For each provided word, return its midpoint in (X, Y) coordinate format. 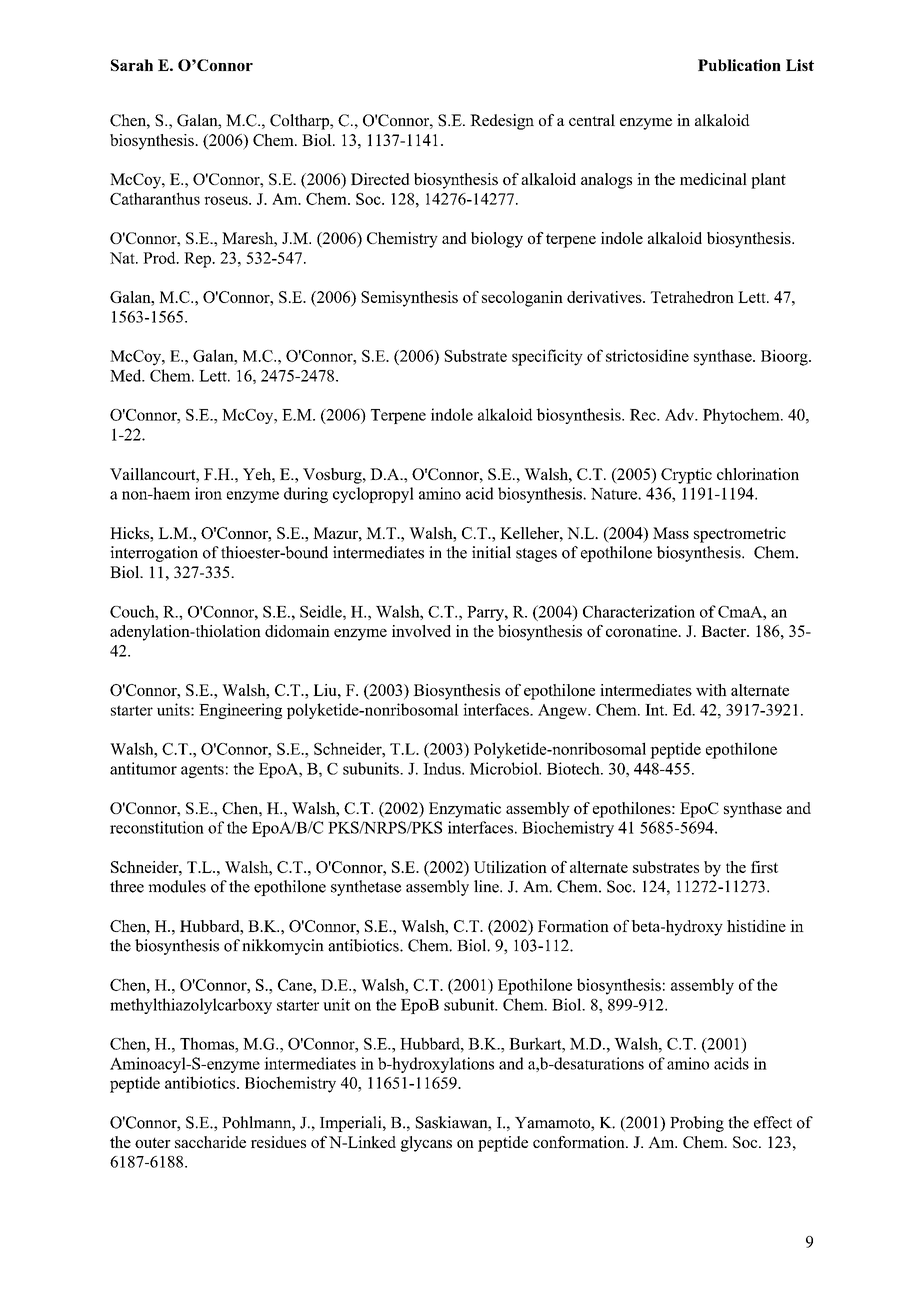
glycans (426, 1144)
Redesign (502, 122)
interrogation (154, 554)
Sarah (132, 65)
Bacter (724, 631)
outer (153, 1143)
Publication (739, 65)
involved (421, 631)
